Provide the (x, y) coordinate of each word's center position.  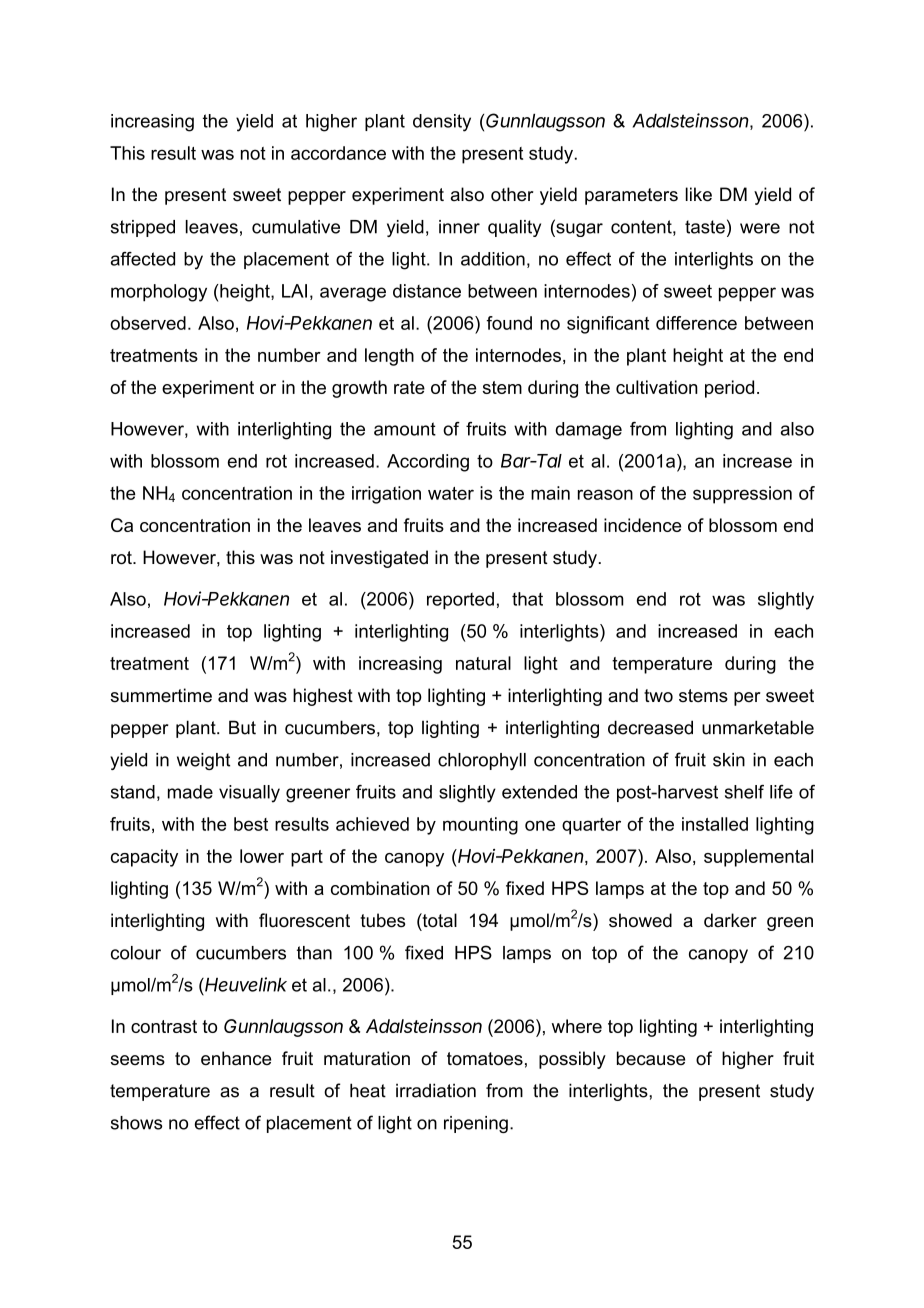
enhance (236, 1058)
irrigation (386, 495)
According (428, 463)
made (190, 792)
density (442, 123)
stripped (143, 228)
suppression (742, 495)
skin (729, 760)
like (699, 194)
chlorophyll (482, 761)
